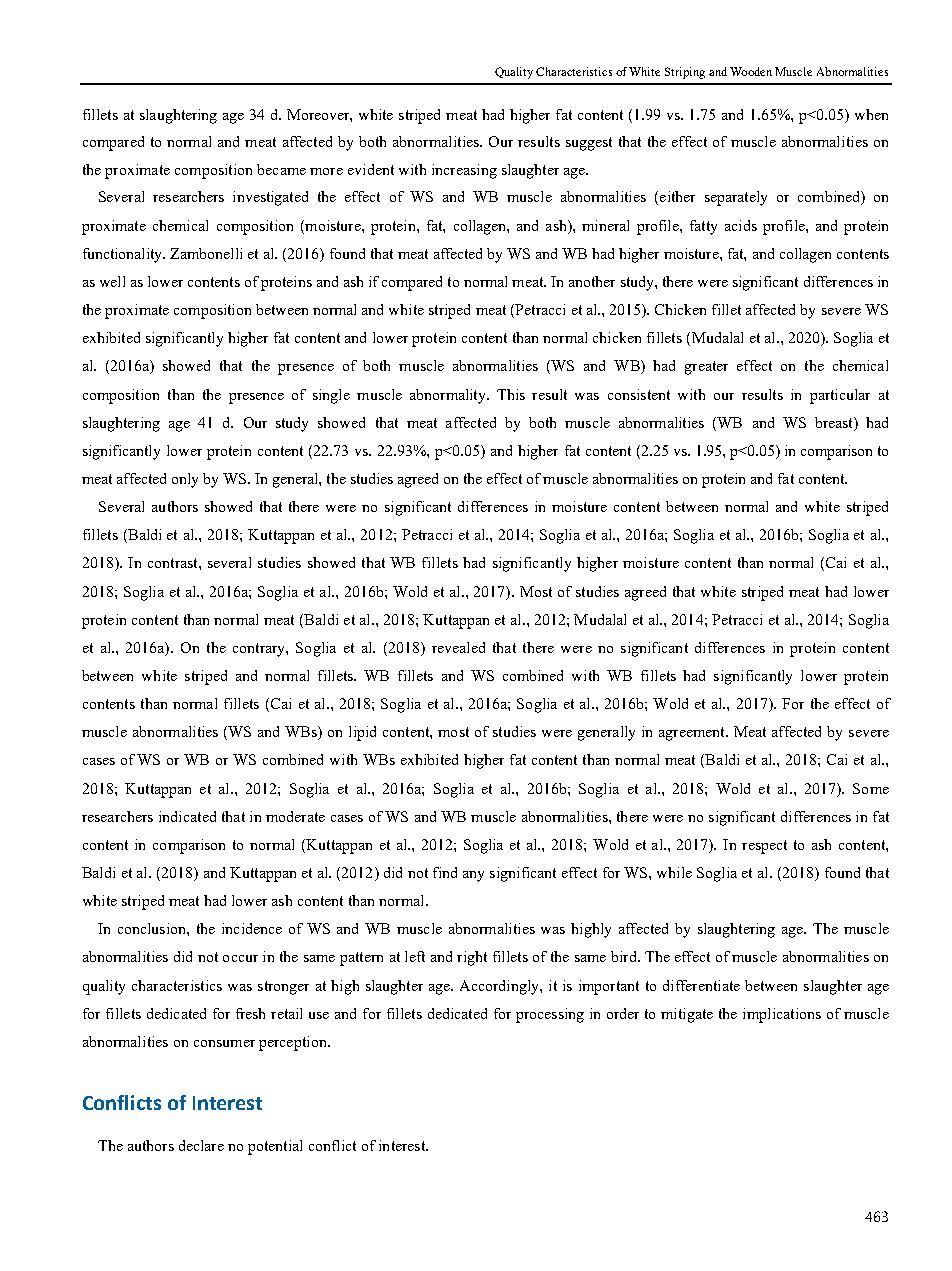 The height and width of the screenshot is (1271, 952). What do you see at coordinates (782, 1015) in the screenshot?
I see `implications` at bounding box center [782, 1015].
